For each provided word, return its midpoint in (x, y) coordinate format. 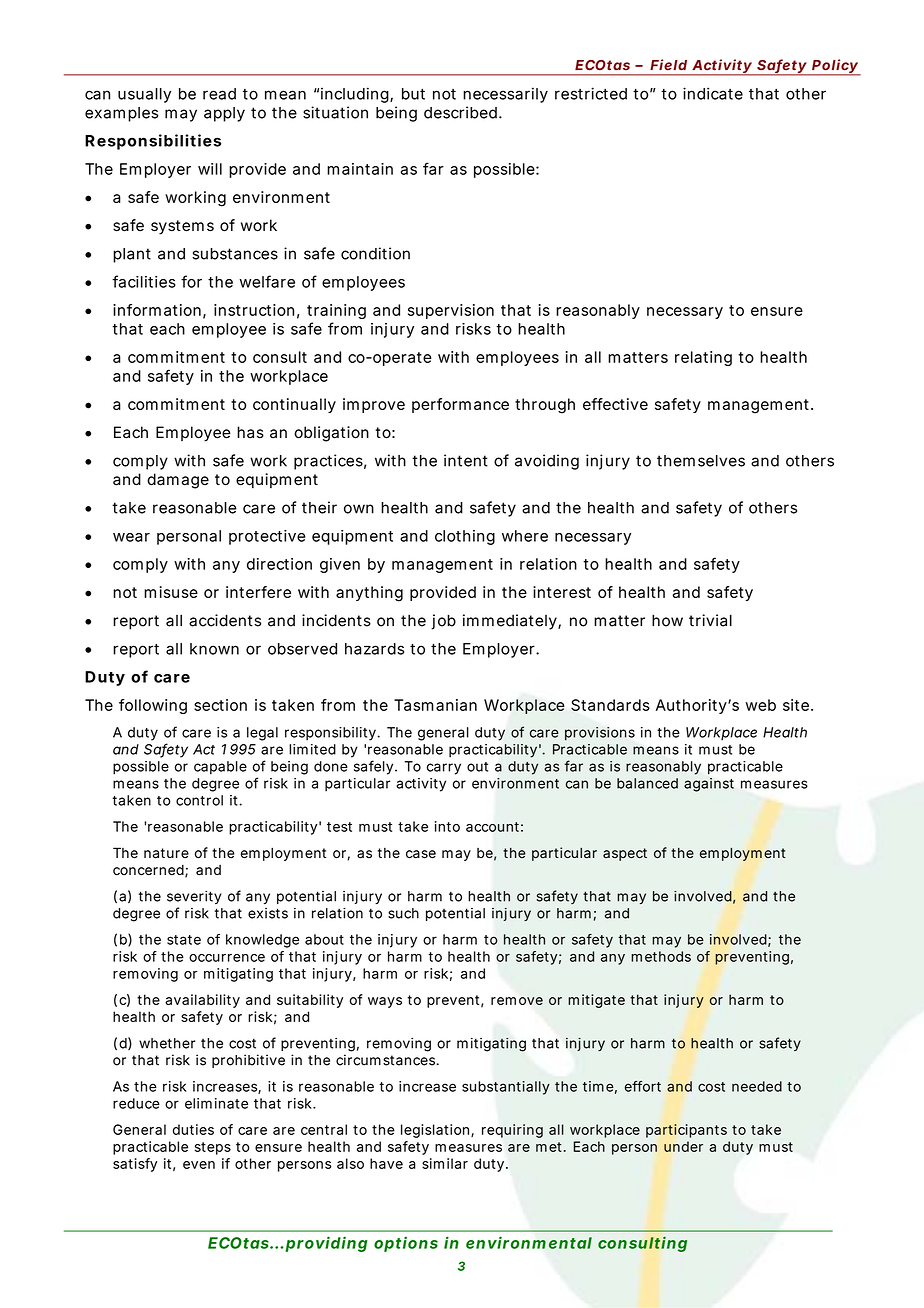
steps (213, 1148)
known (214, 649)
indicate (713, 93)
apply (224, 114)
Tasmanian (435, 705)
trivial (710, 620)
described (460, 112)
